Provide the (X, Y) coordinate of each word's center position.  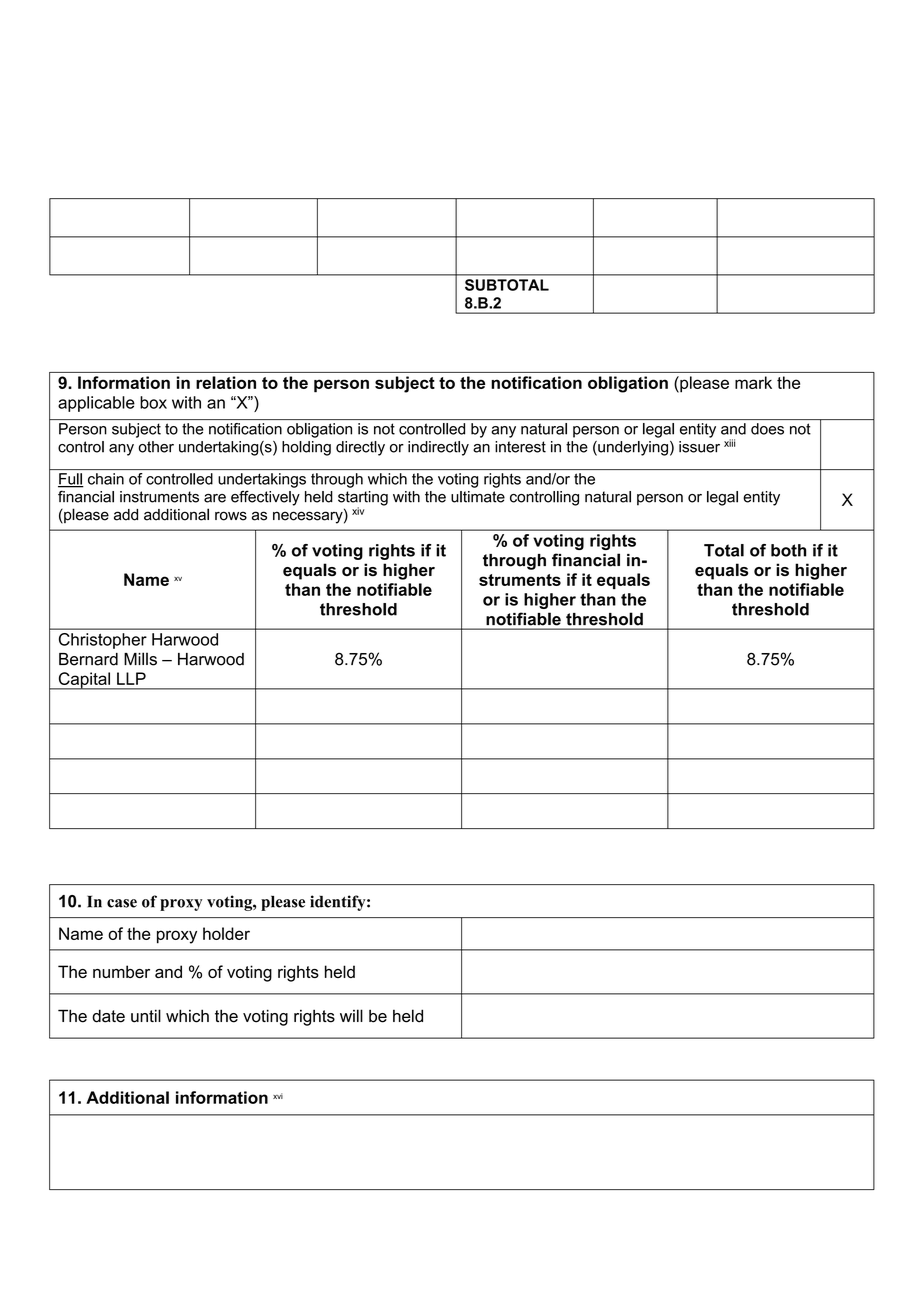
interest (520, 447)
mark (753, 382)
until (146, 1016)
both (788, 550)
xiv (358, 511)
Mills (140, 659)
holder (226, 933)
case (122, 903)
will (351, 1015)
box (153, 402)
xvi (278, 1096)
